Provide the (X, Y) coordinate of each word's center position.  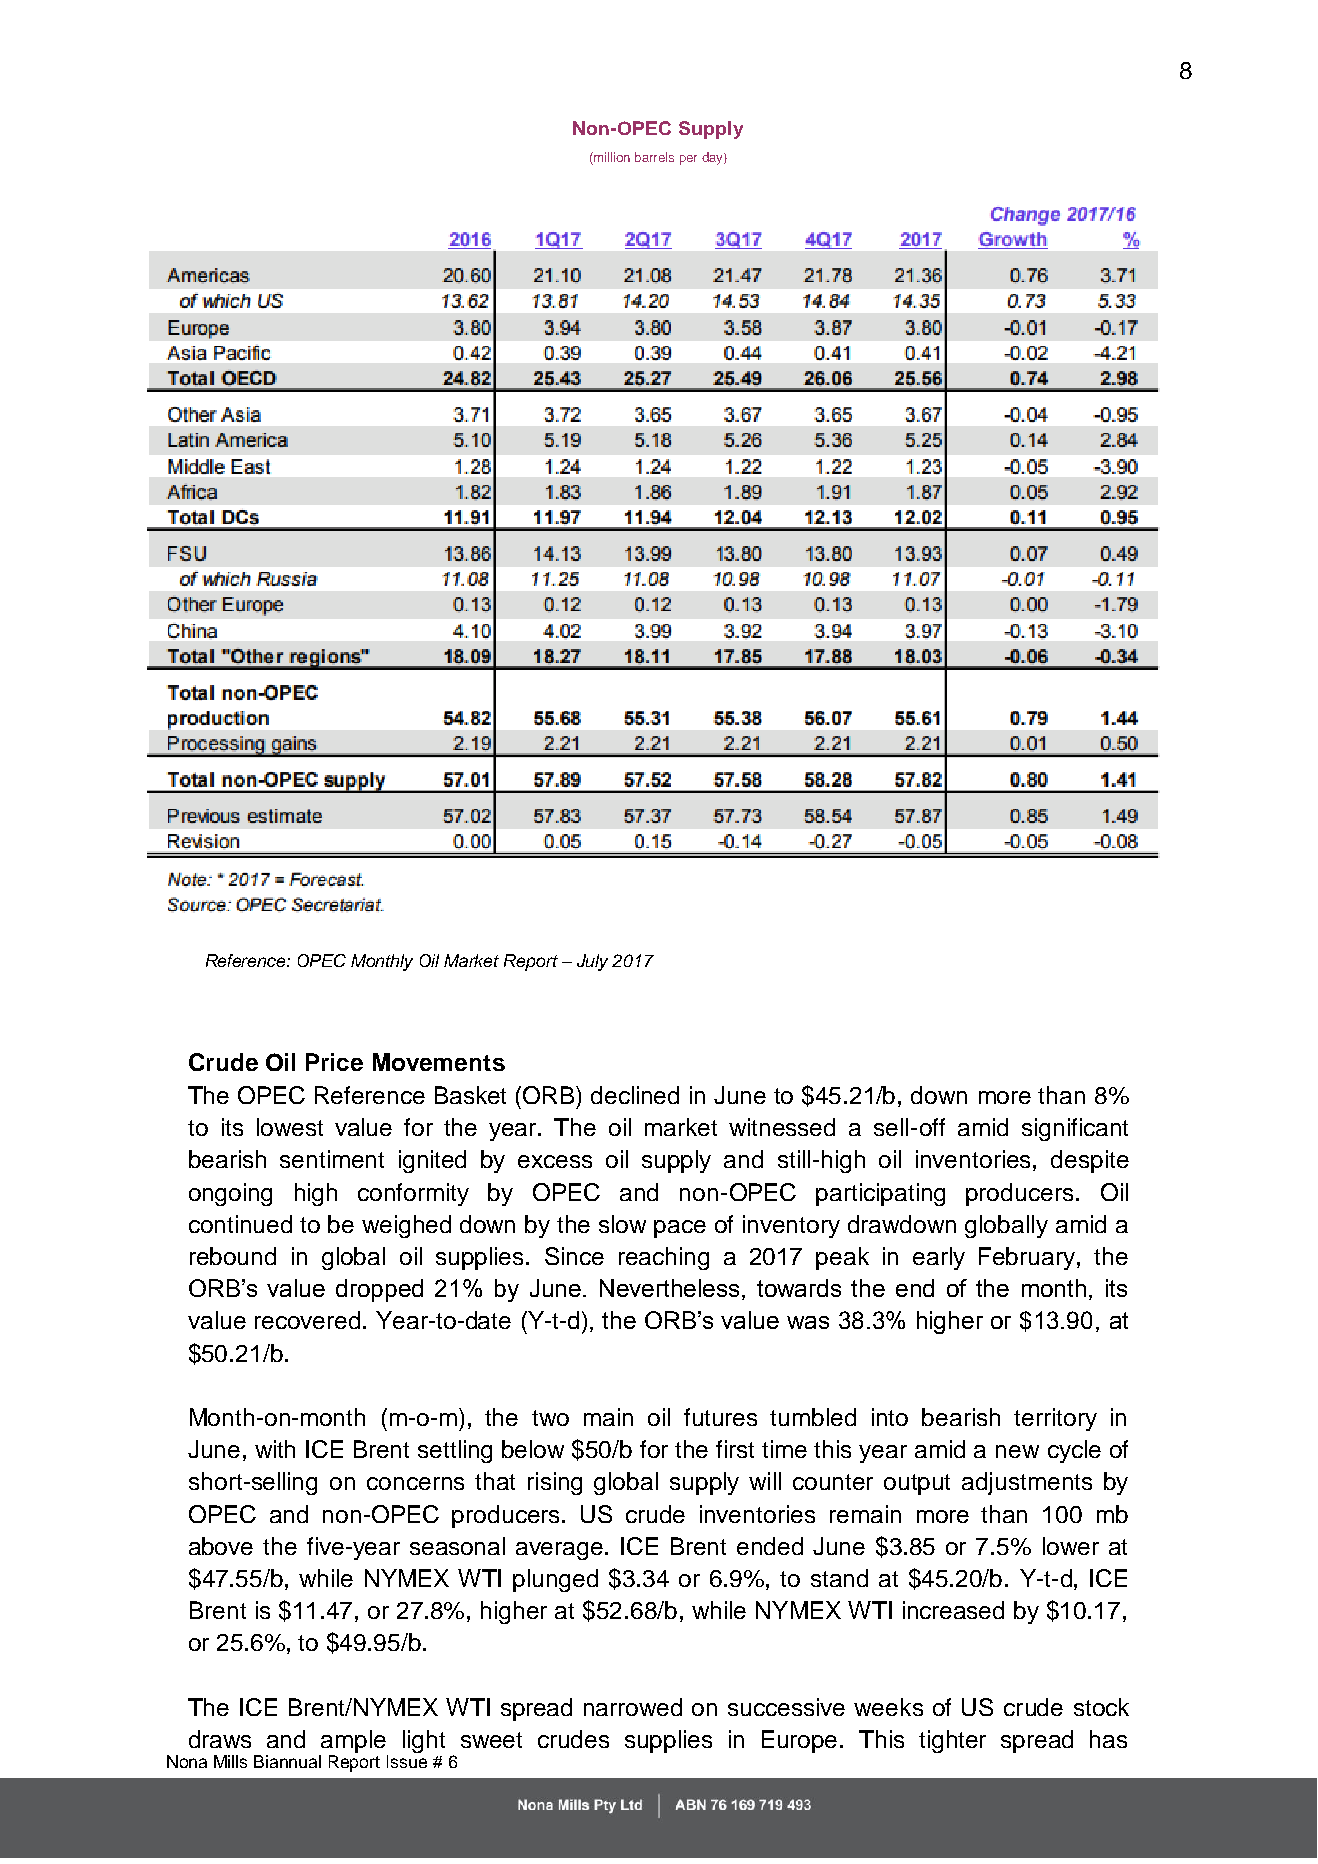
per (688, 160)
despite (1090, 1161)
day (713, 158)
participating (880, 1194)
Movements (439, 1062)
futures (720, 1417)
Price (334, 1062)
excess (555, 1161)
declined (635, 1095)
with (275, 1449)
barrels (654, 157)
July (592, 962)
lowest (290, 1127)
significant (1075, 1129)
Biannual (287, 1761)
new (1017, 1451)
